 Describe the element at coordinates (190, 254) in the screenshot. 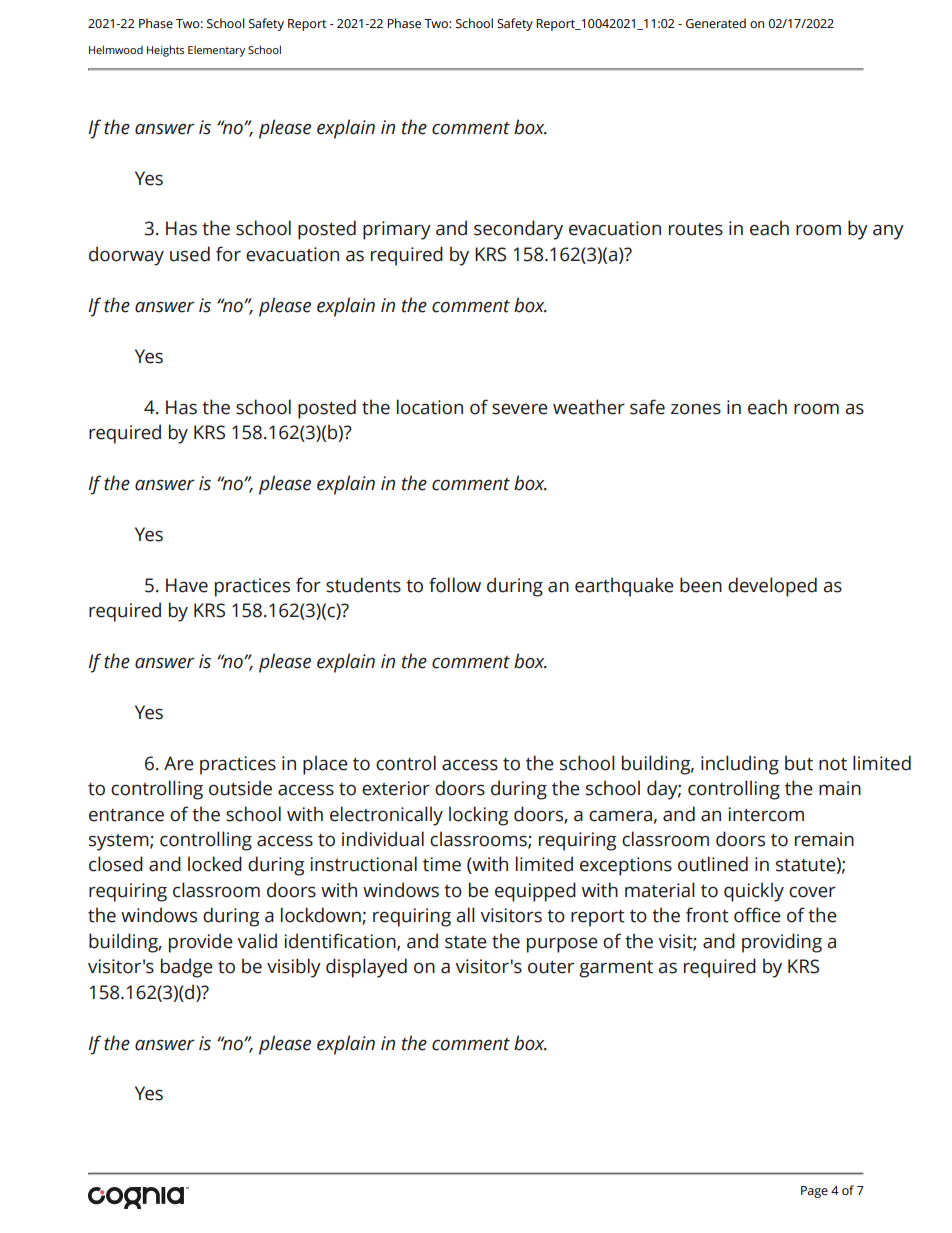

I see `used` at that location.
